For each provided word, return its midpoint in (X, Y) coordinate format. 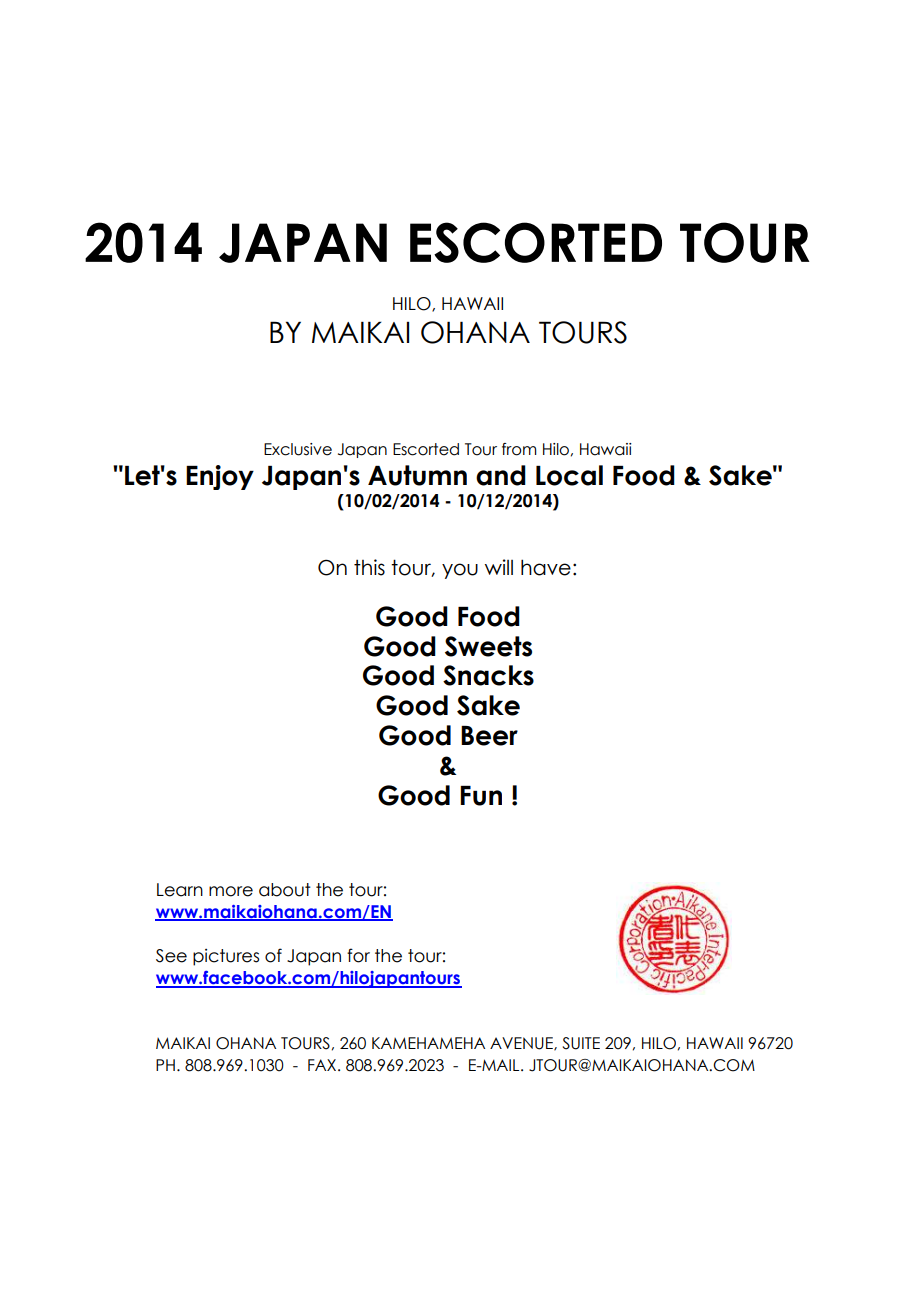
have (546, 567)
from (519, 449)
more (231, 891)
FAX (323, 1065)
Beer (489, 736)
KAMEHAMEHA (428, 1043)
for (358, 955)
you (460, 571)
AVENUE (522, 1044)
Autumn (417, 475)
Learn (180, 890)
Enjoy (220, 477)
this (369, 567)
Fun (481, 796)
